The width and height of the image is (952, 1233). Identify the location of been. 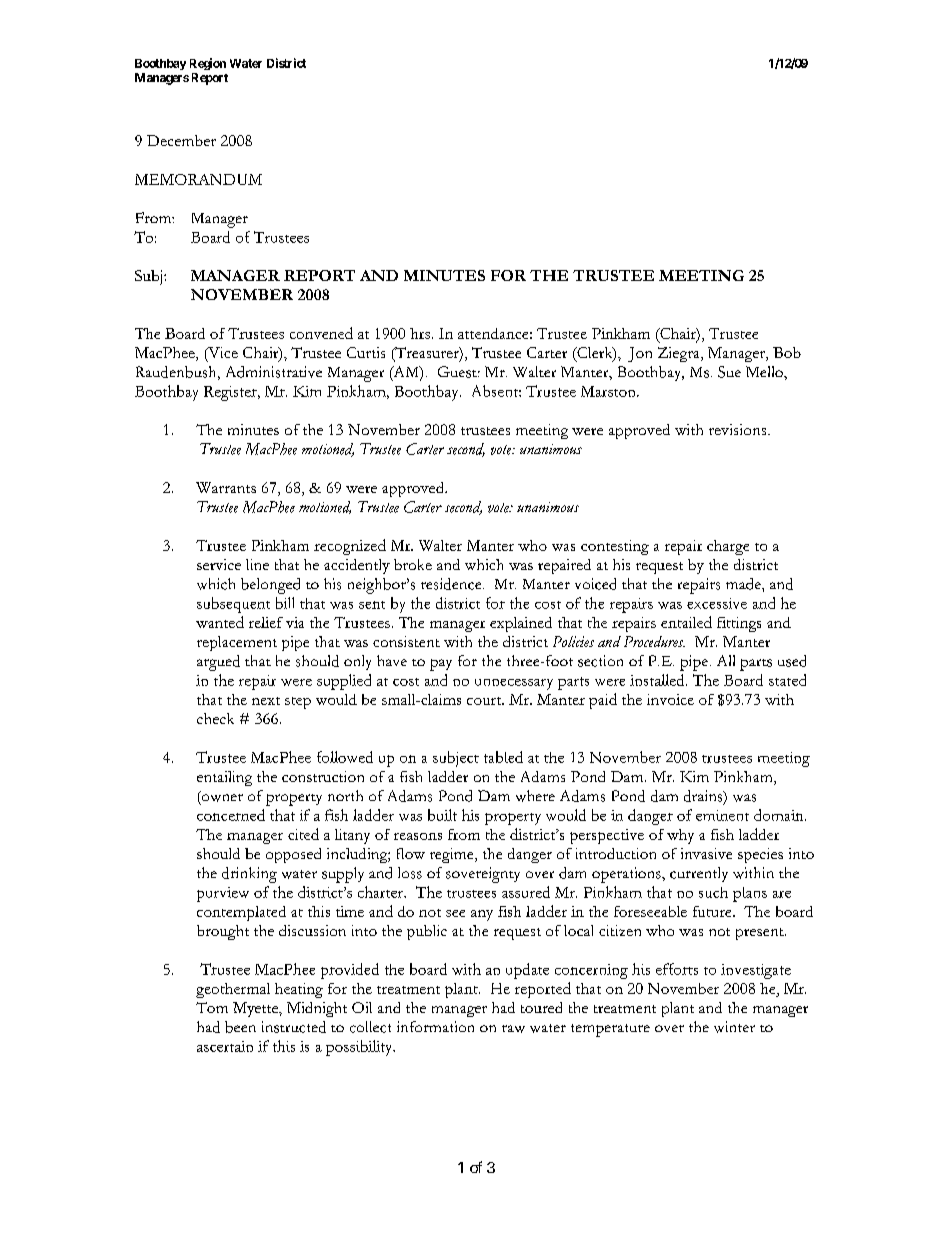
(240, 1027).
